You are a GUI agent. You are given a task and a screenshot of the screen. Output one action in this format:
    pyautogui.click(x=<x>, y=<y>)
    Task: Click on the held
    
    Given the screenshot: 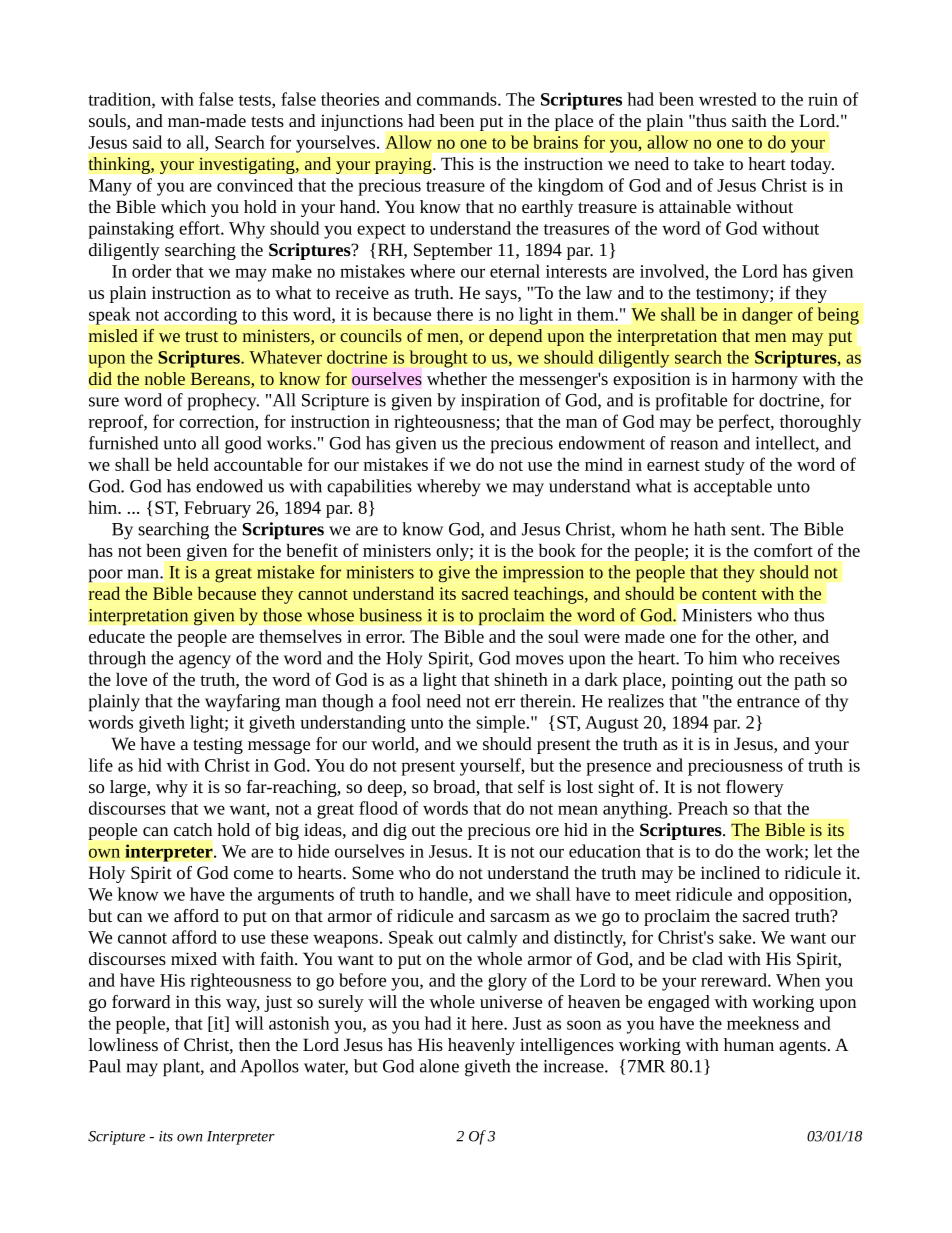 What is the action you would take?
    pyautogui.click(x=193, y=464)
